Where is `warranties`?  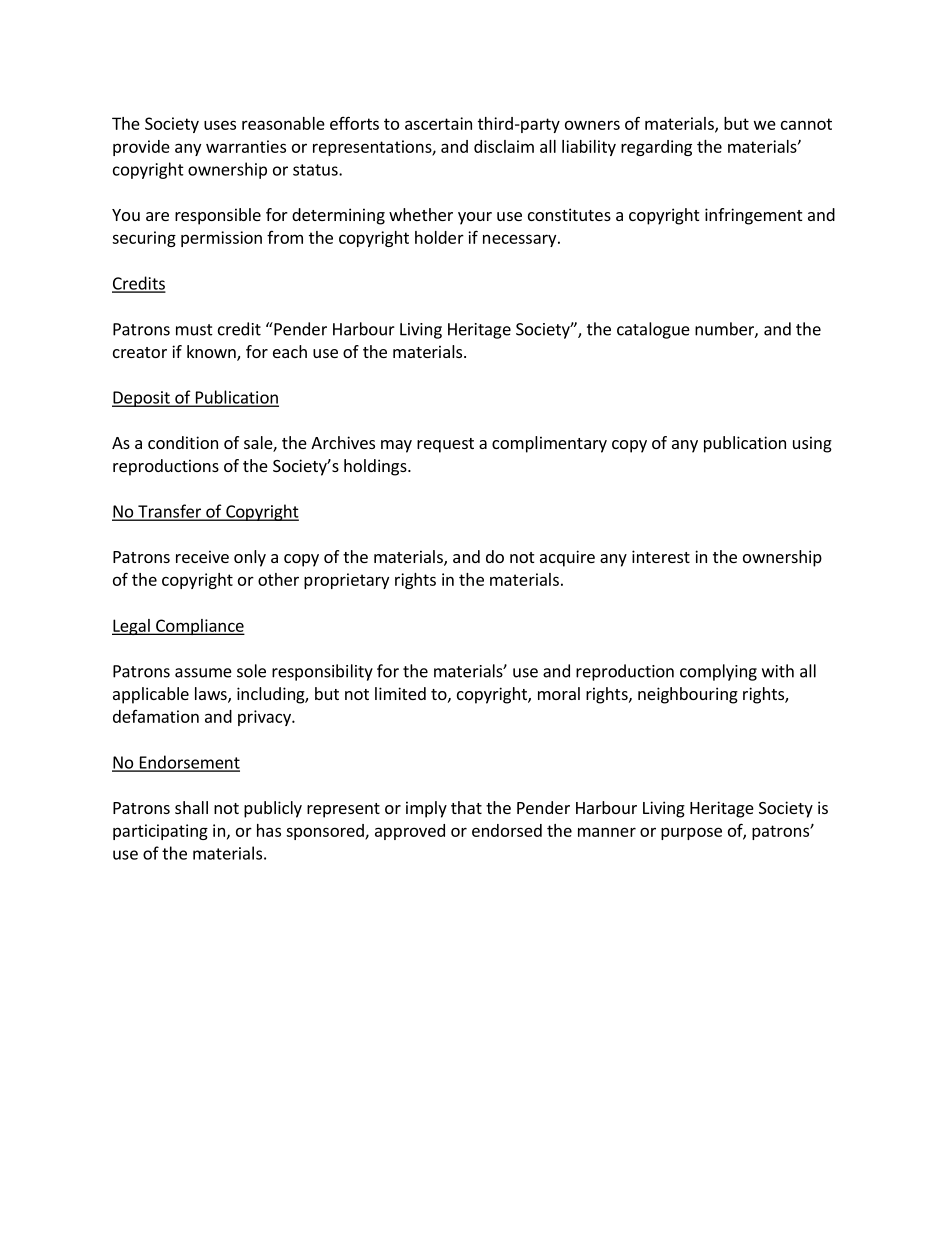 warranties is located at coordinates (246, 146).
